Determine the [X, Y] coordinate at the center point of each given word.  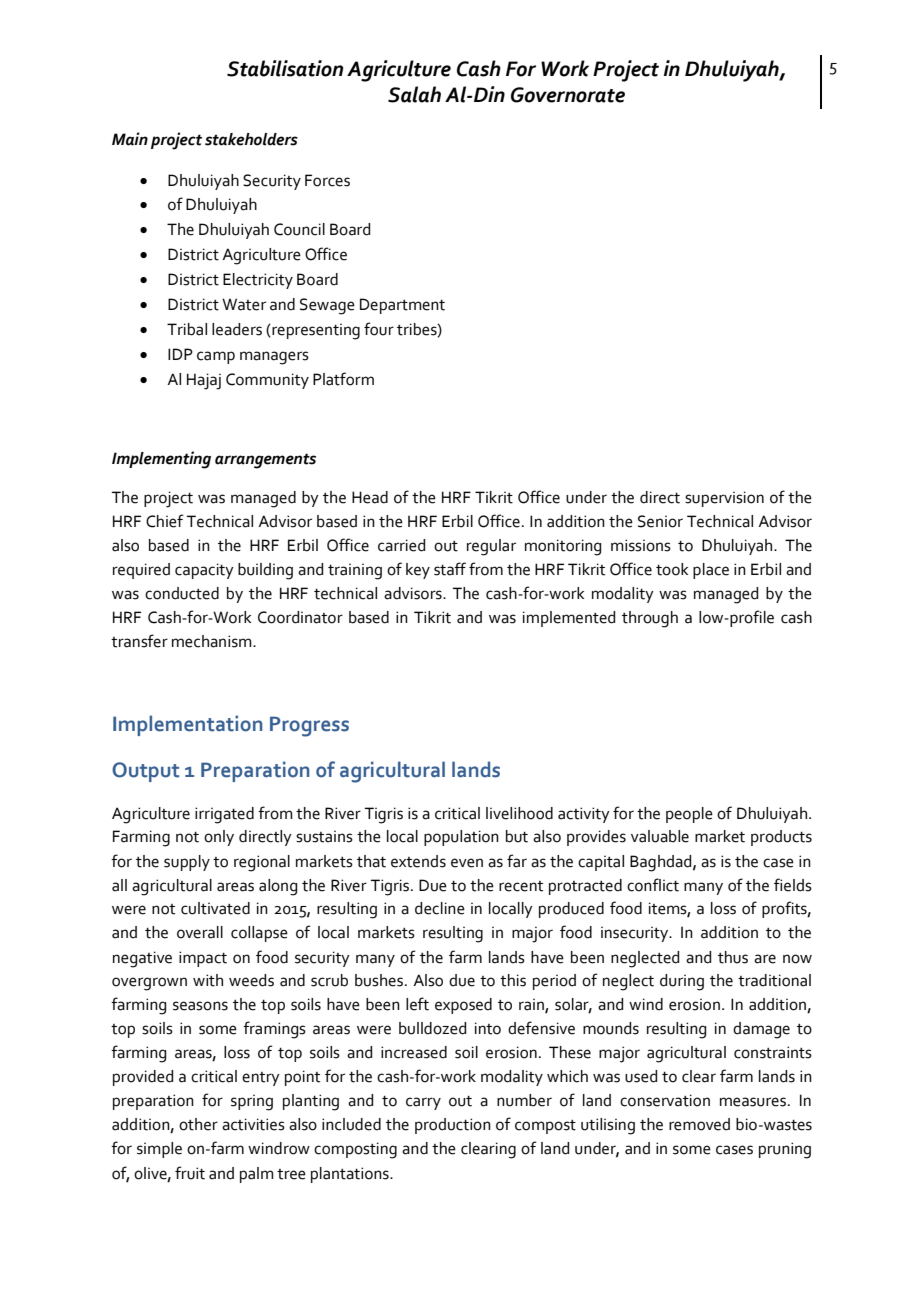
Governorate [568, 95]
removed [699, 1124]
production [453, 1126]
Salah [414, 94]
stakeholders [251, 139]
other [198, 1124]
